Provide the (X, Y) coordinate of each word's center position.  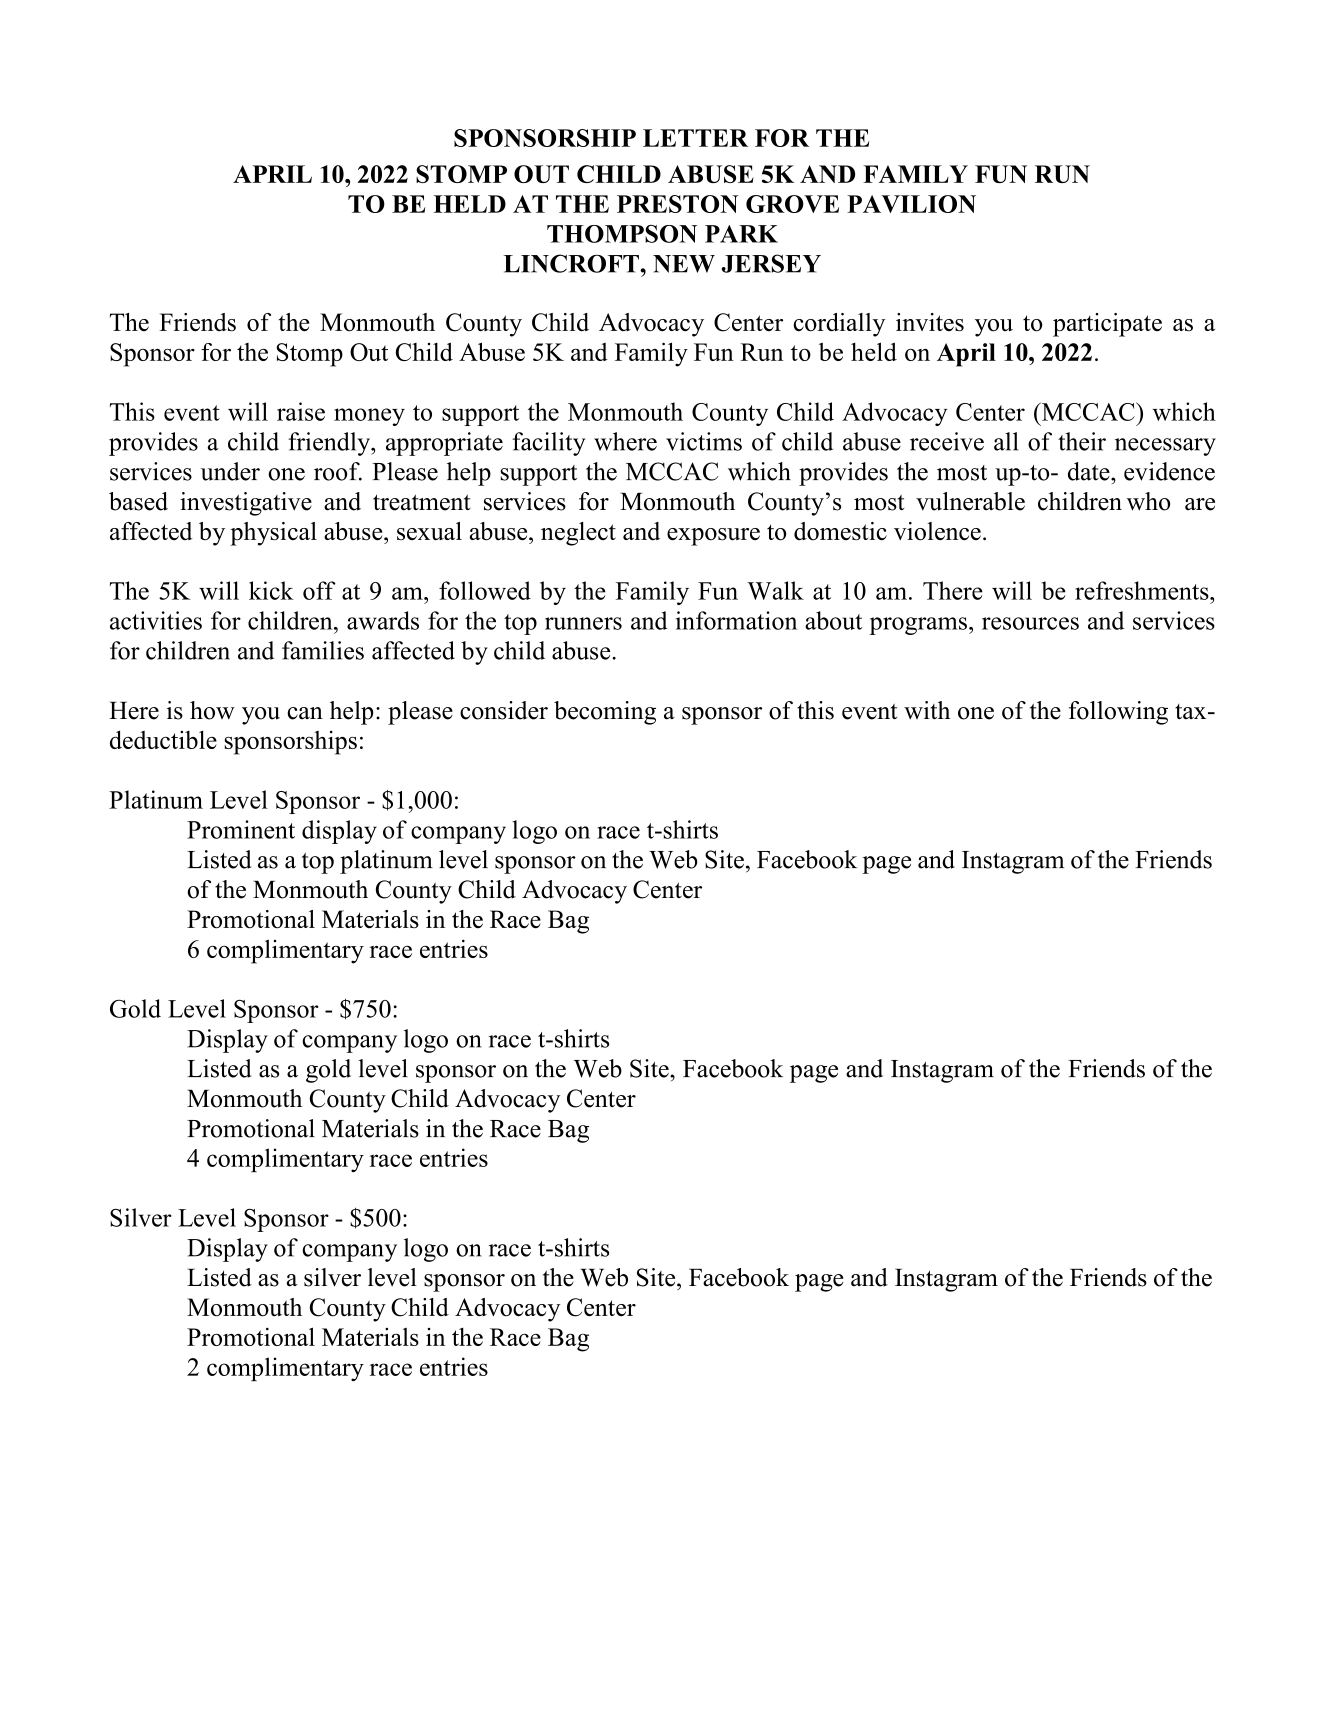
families (323, 650)
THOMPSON (622, 234)
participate (1107, 325)
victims (704, 441)
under (230, 471)
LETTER (695, 138)
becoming (605, 713)
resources (1030, 623)
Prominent (241, 829)
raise (301, 411)
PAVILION (911, 204)
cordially (839, 325)
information (736, 620)
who (1148, 501)
